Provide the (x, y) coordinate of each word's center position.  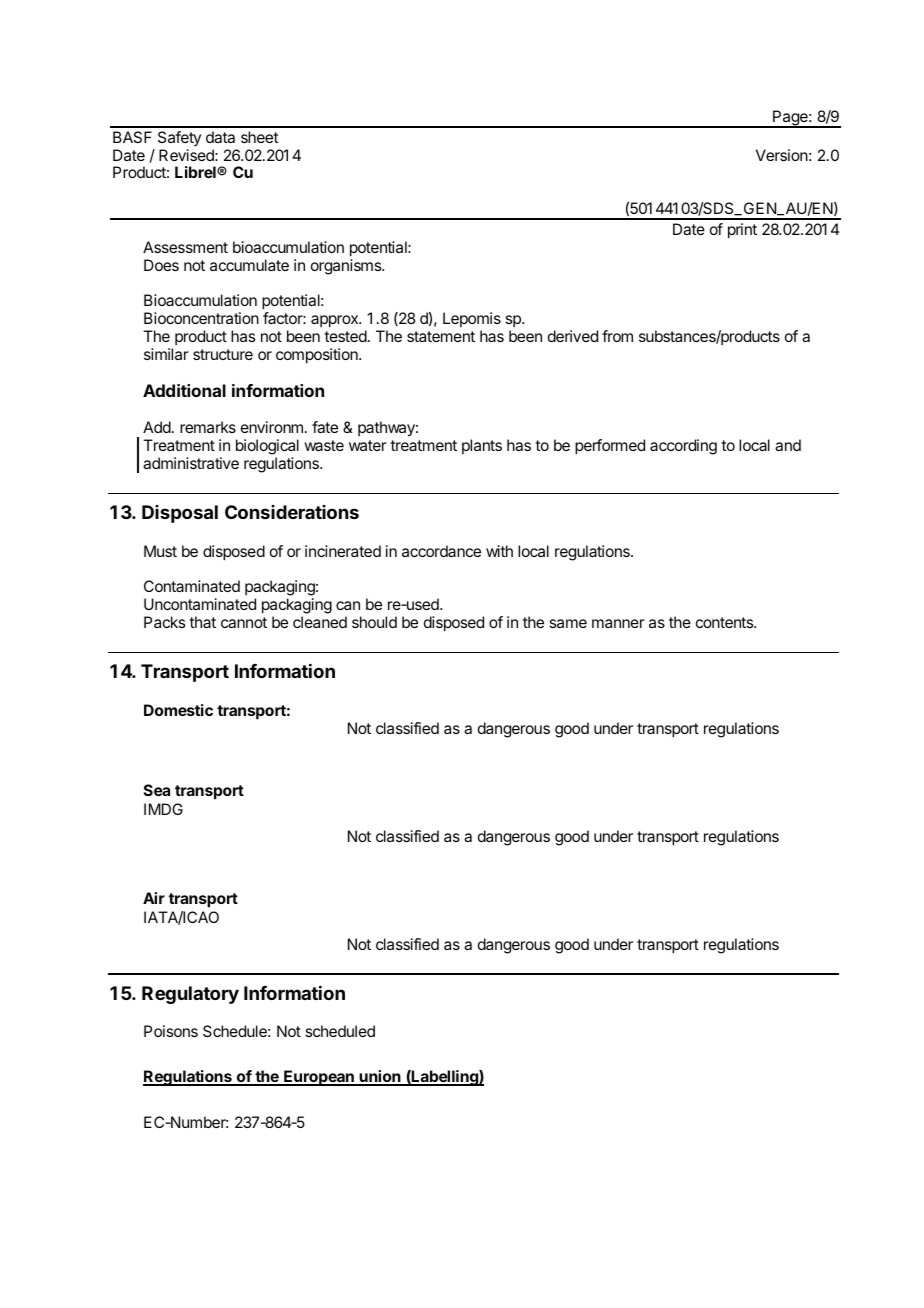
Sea (157, 790)
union (380, 1077)
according (683, 447)
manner (618, 623)
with (499, 551)
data (220, 137)
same (568, 623)
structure (223, 354)
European (319, 1078)
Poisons (171, 1031)
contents (725, 622)
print (742, 231)
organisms (347, 267)
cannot (244, 622)
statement (441, 336)
